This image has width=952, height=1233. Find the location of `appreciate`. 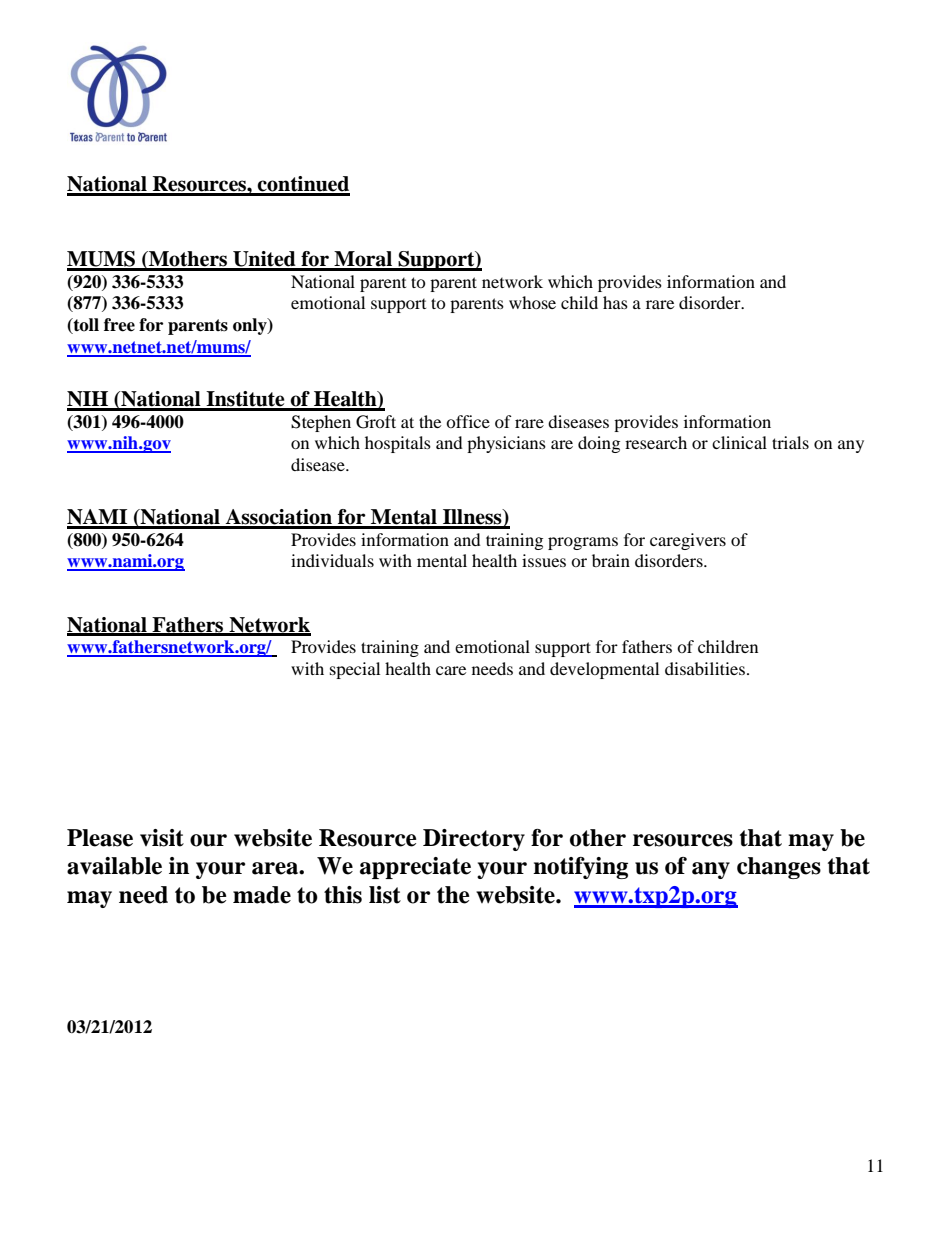

appreciate is located at coordinates (415, 868).
